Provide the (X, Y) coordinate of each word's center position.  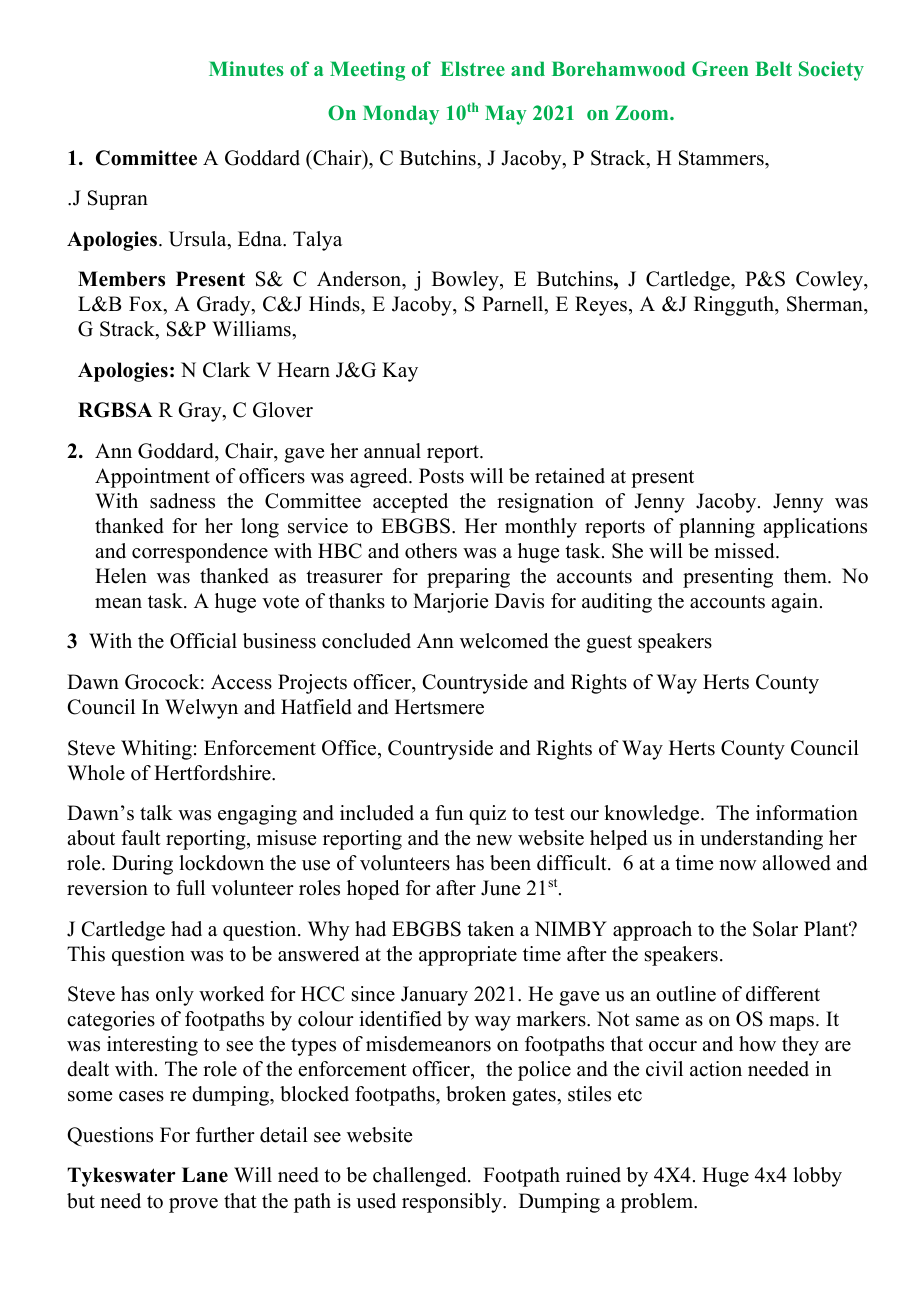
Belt (773, 68)
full (190, 888)
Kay (400, 372)
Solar (775, 929)
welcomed (504, 641)
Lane (205, 1175)
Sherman (826, 305)
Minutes (246, 68)
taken (490, 929)
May (506, 115)
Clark (226, 370)
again (796, 603)
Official (203, 641)
